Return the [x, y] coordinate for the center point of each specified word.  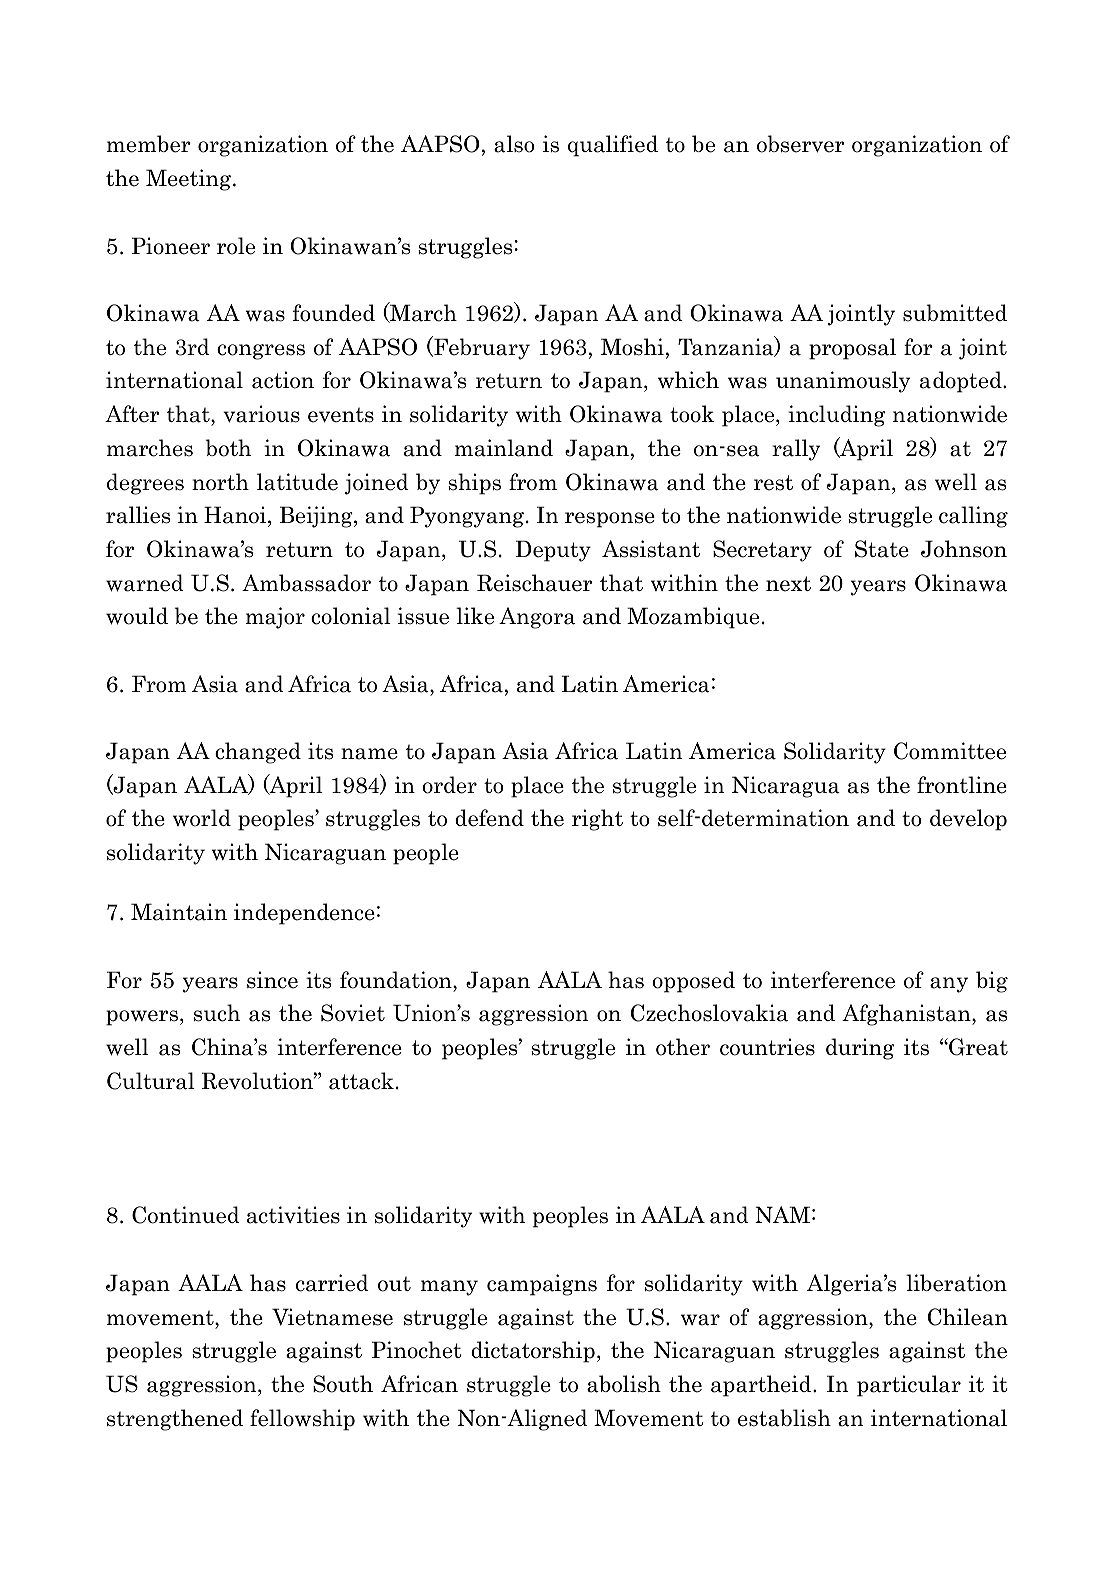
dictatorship [533, 1352]
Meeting [190, 180]
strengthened [175, 1420]
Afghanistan [907, 1015]
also [514, 144]
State [882, 549]
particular [909, 1386]
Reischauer [534, 583]
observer [800, 144]
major [275, 618]
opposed [693, 982]
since [272, 980]
